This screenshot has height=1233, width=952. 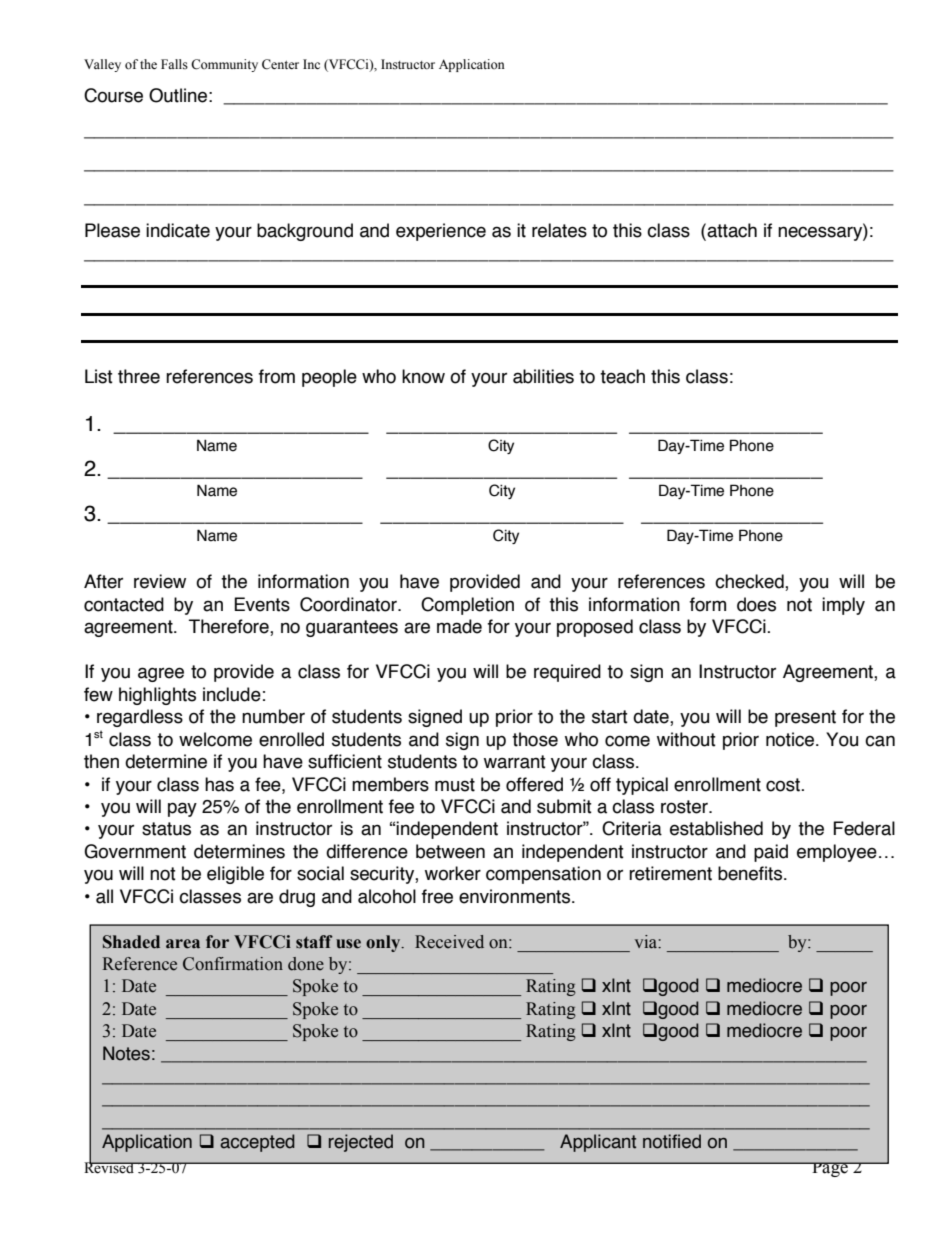 What do you see at coordinates (598, 1143) in the screenshot?
I see `Applicant` at bounding box center [598, 1143].
